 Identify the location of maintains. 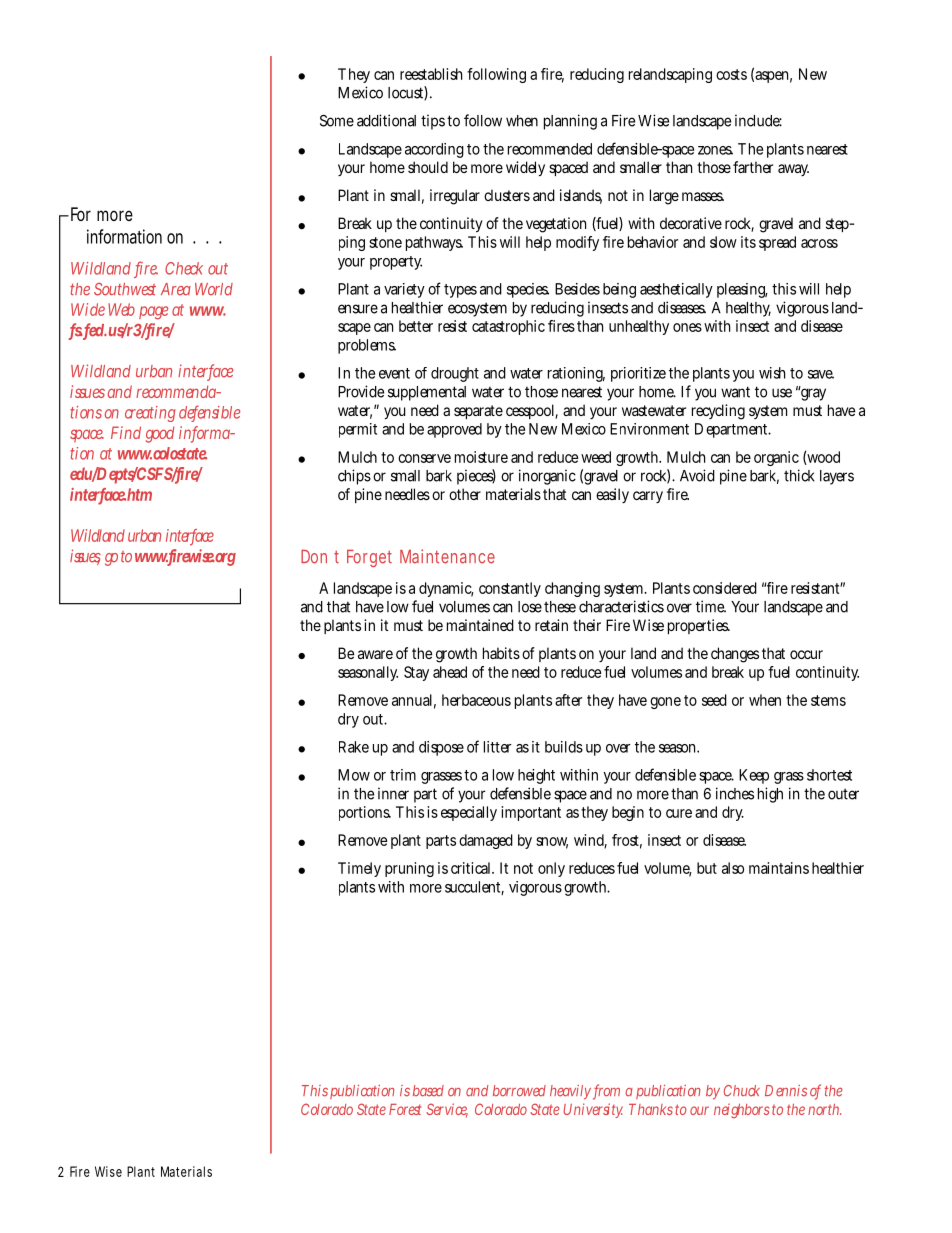
(779, 868).
